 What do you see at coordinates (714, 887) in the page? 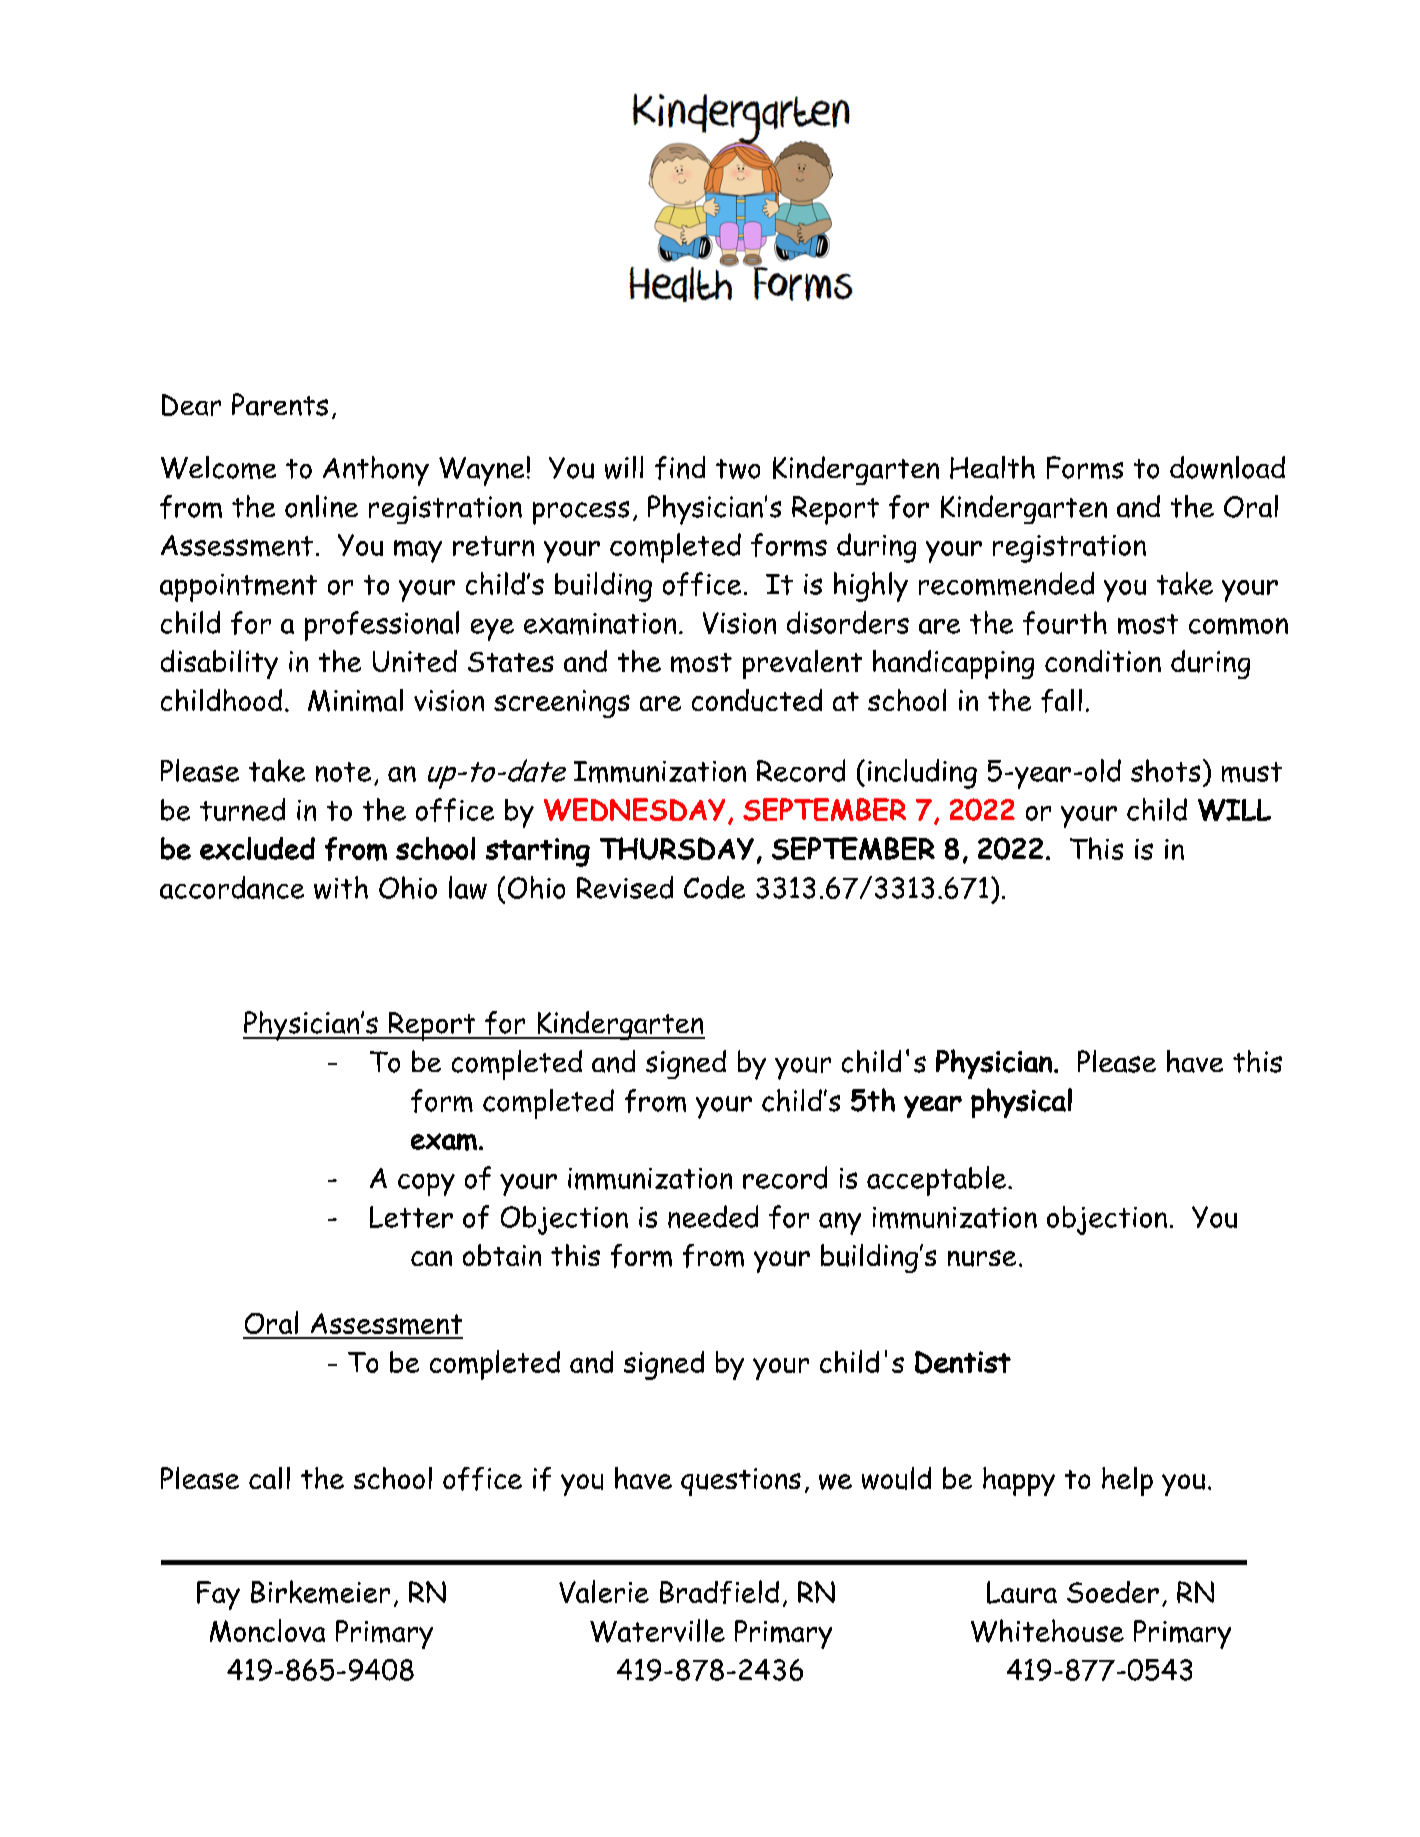
I see `Code` at bounding box center [714, 887].
